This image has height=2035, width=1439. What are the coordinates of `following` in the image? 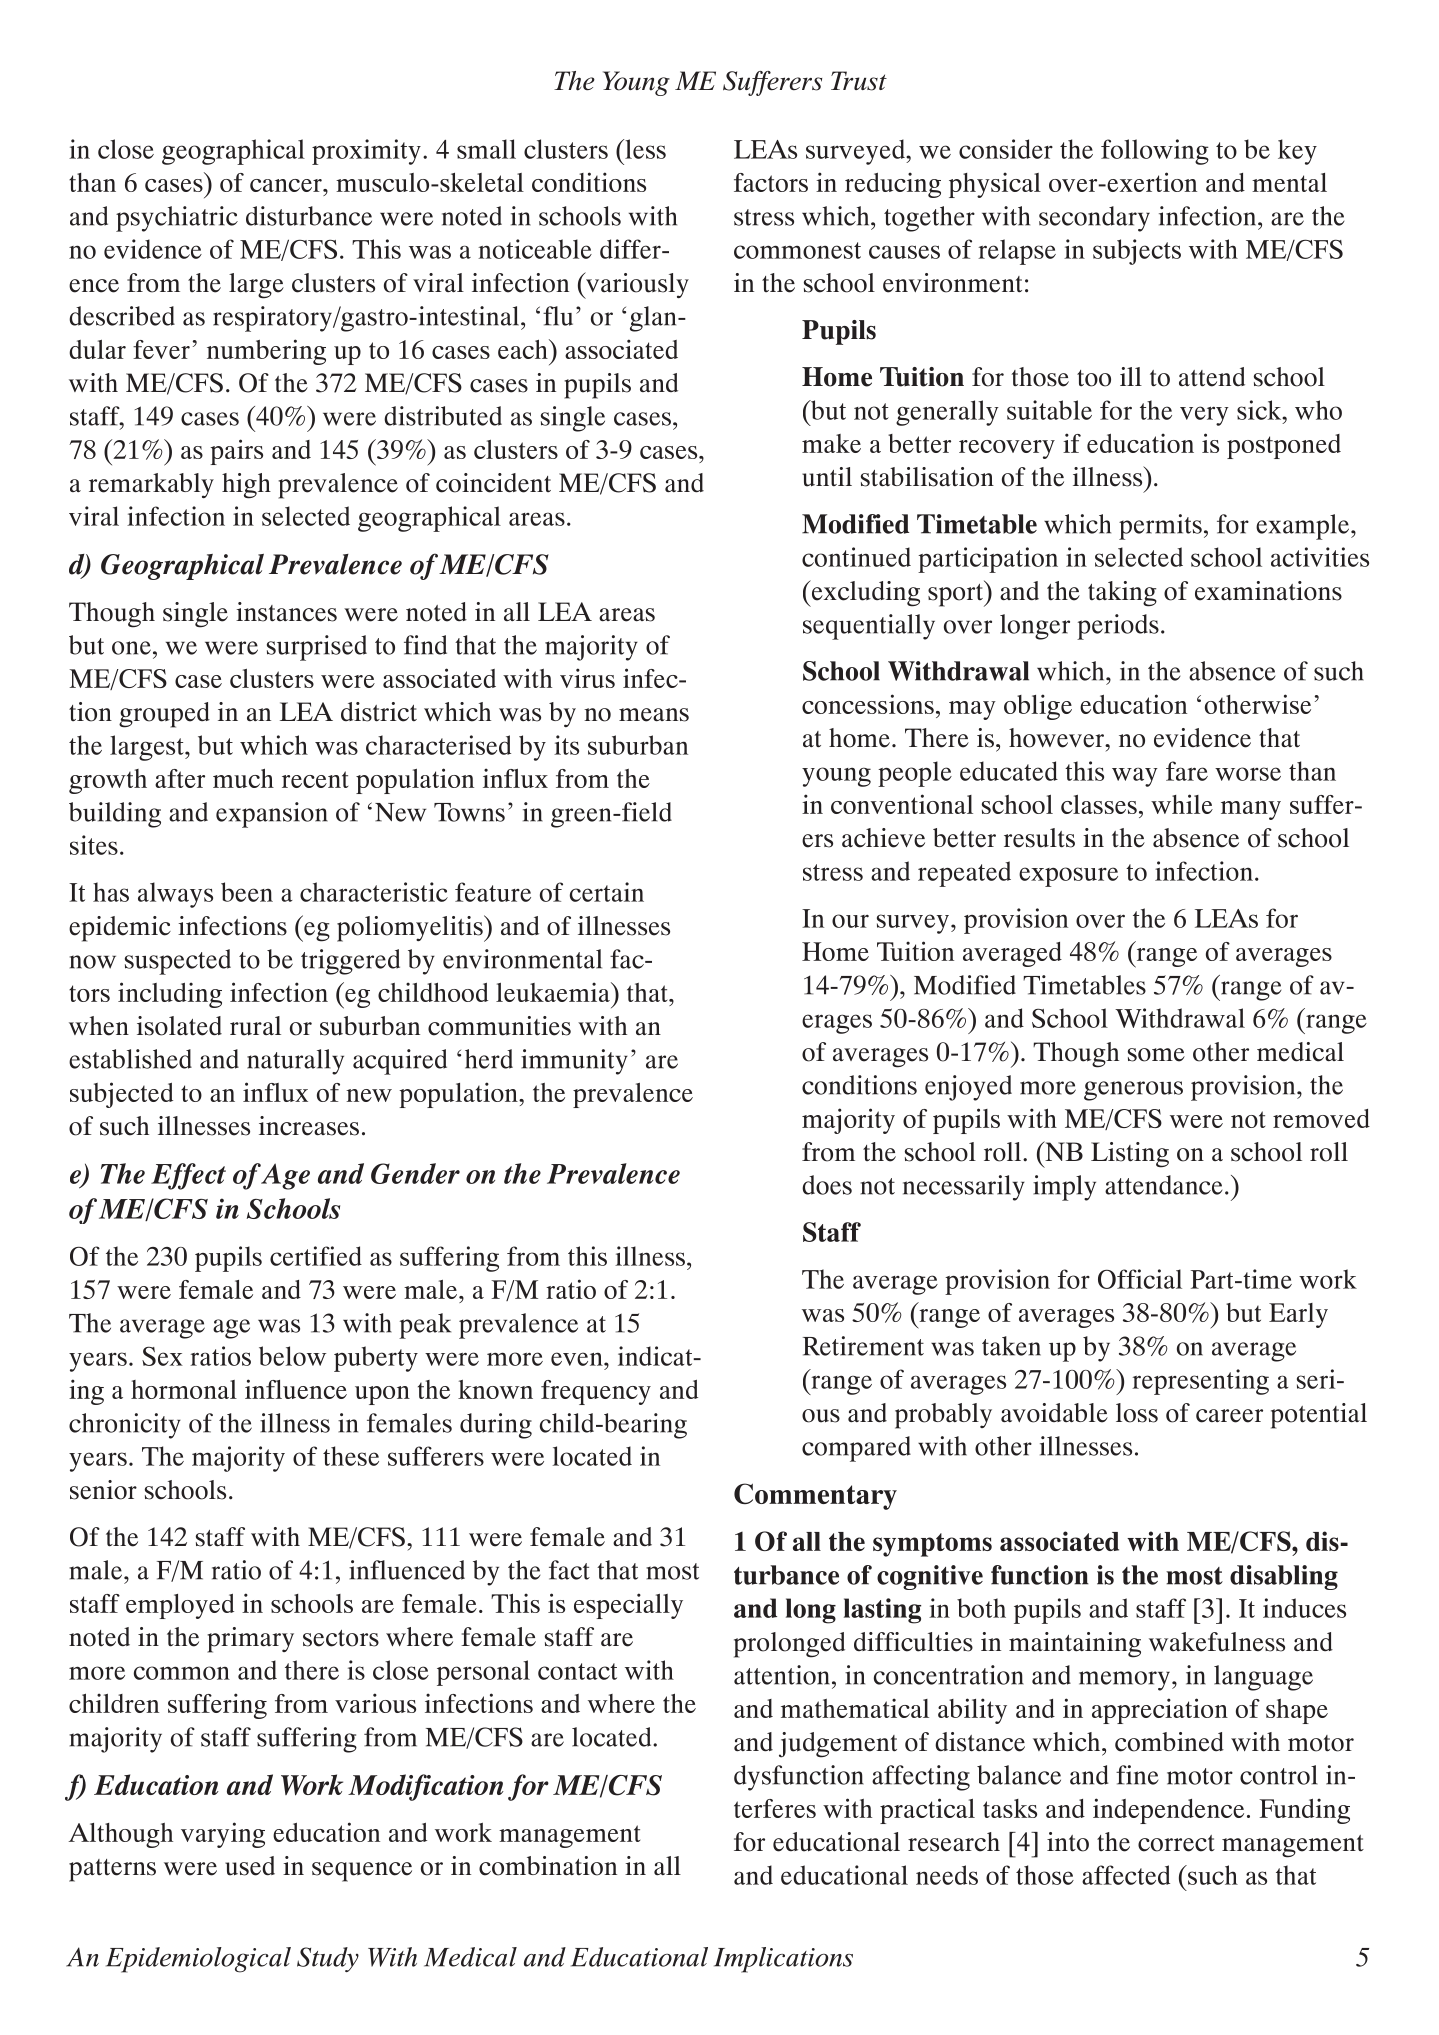 It's located at (1155, 152).
